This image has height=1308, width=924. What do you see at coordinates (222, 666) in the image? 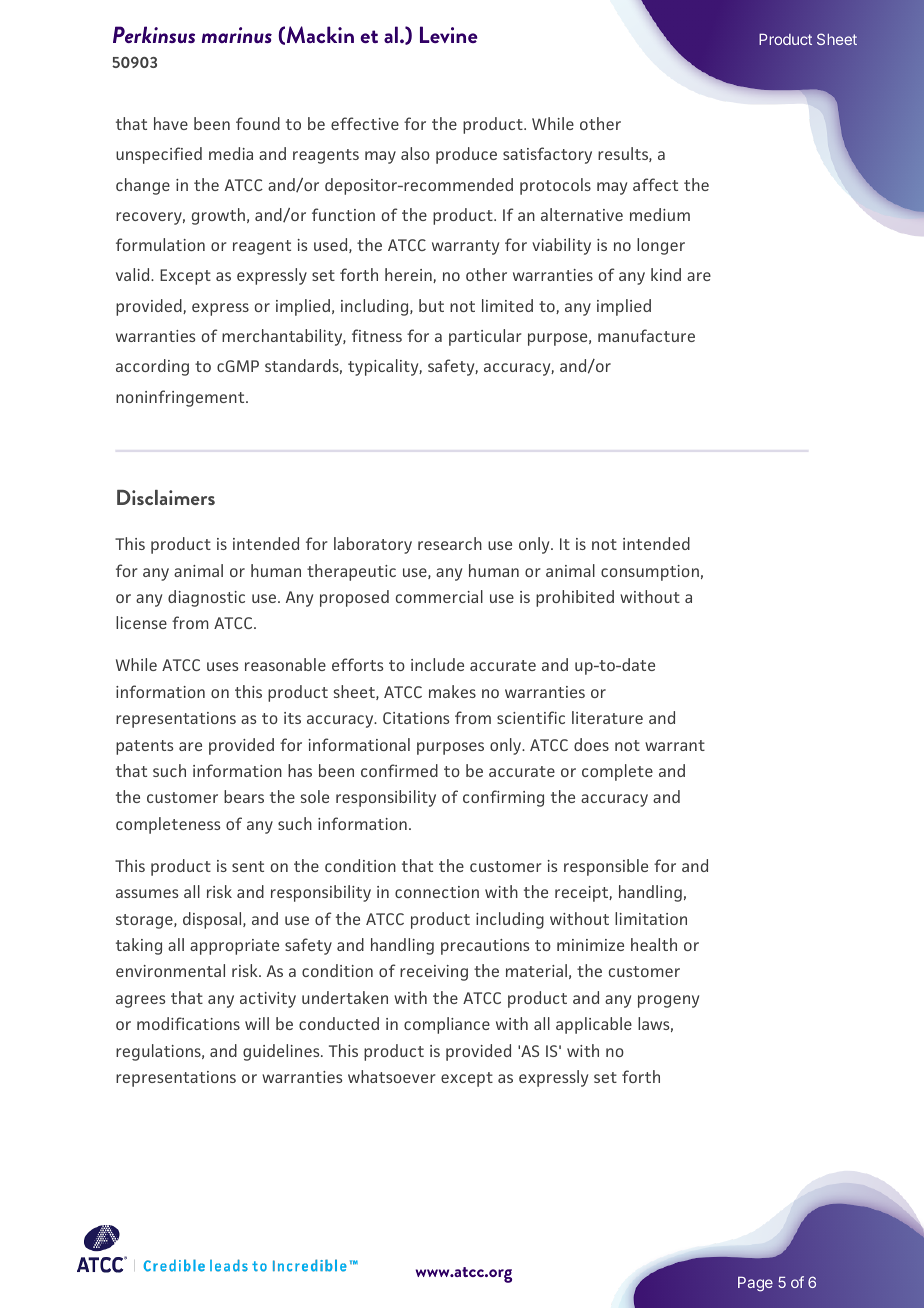
I see `uses` at bounding box center [222, 666].
